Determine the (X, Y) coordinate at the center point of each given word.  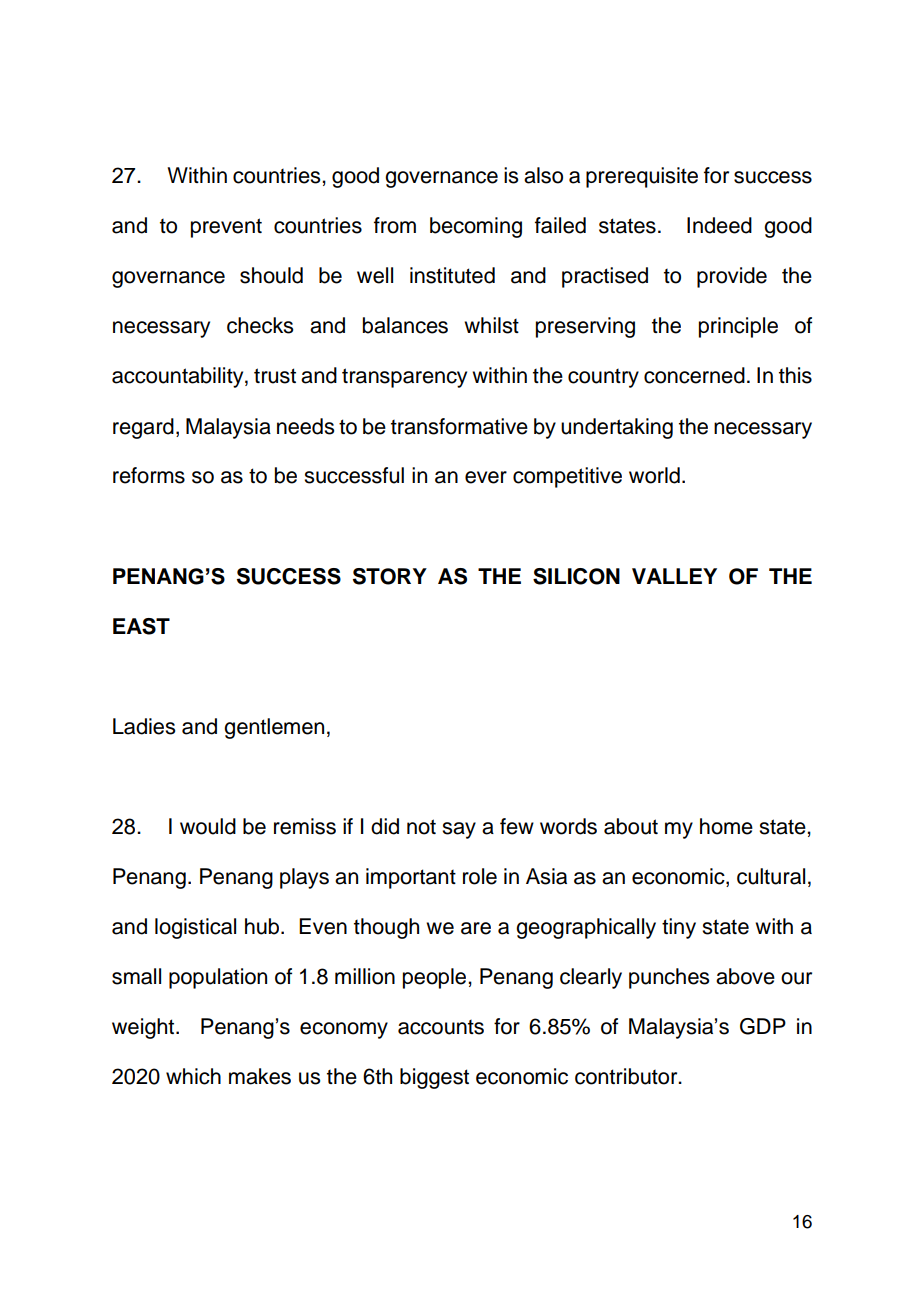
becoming (476, 227)
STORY (390, 576)
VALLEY (674, 576)
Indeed (719, 225)
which (193, 1076)
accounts (441, 1027)
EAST (141, 626)
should (271, 275)
